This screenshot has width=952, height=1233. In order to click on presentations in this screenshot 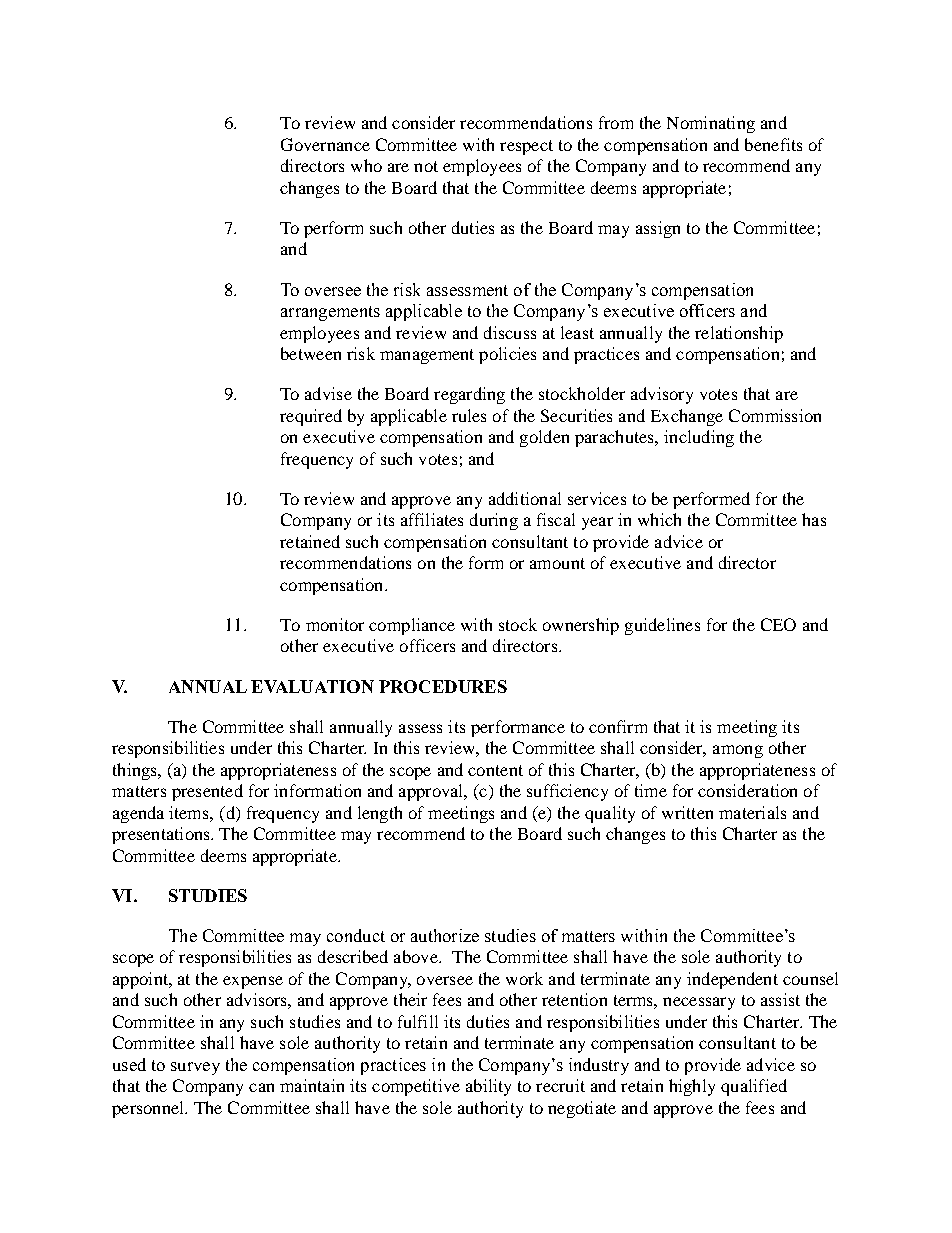, I will do `click(162, 835)`.
